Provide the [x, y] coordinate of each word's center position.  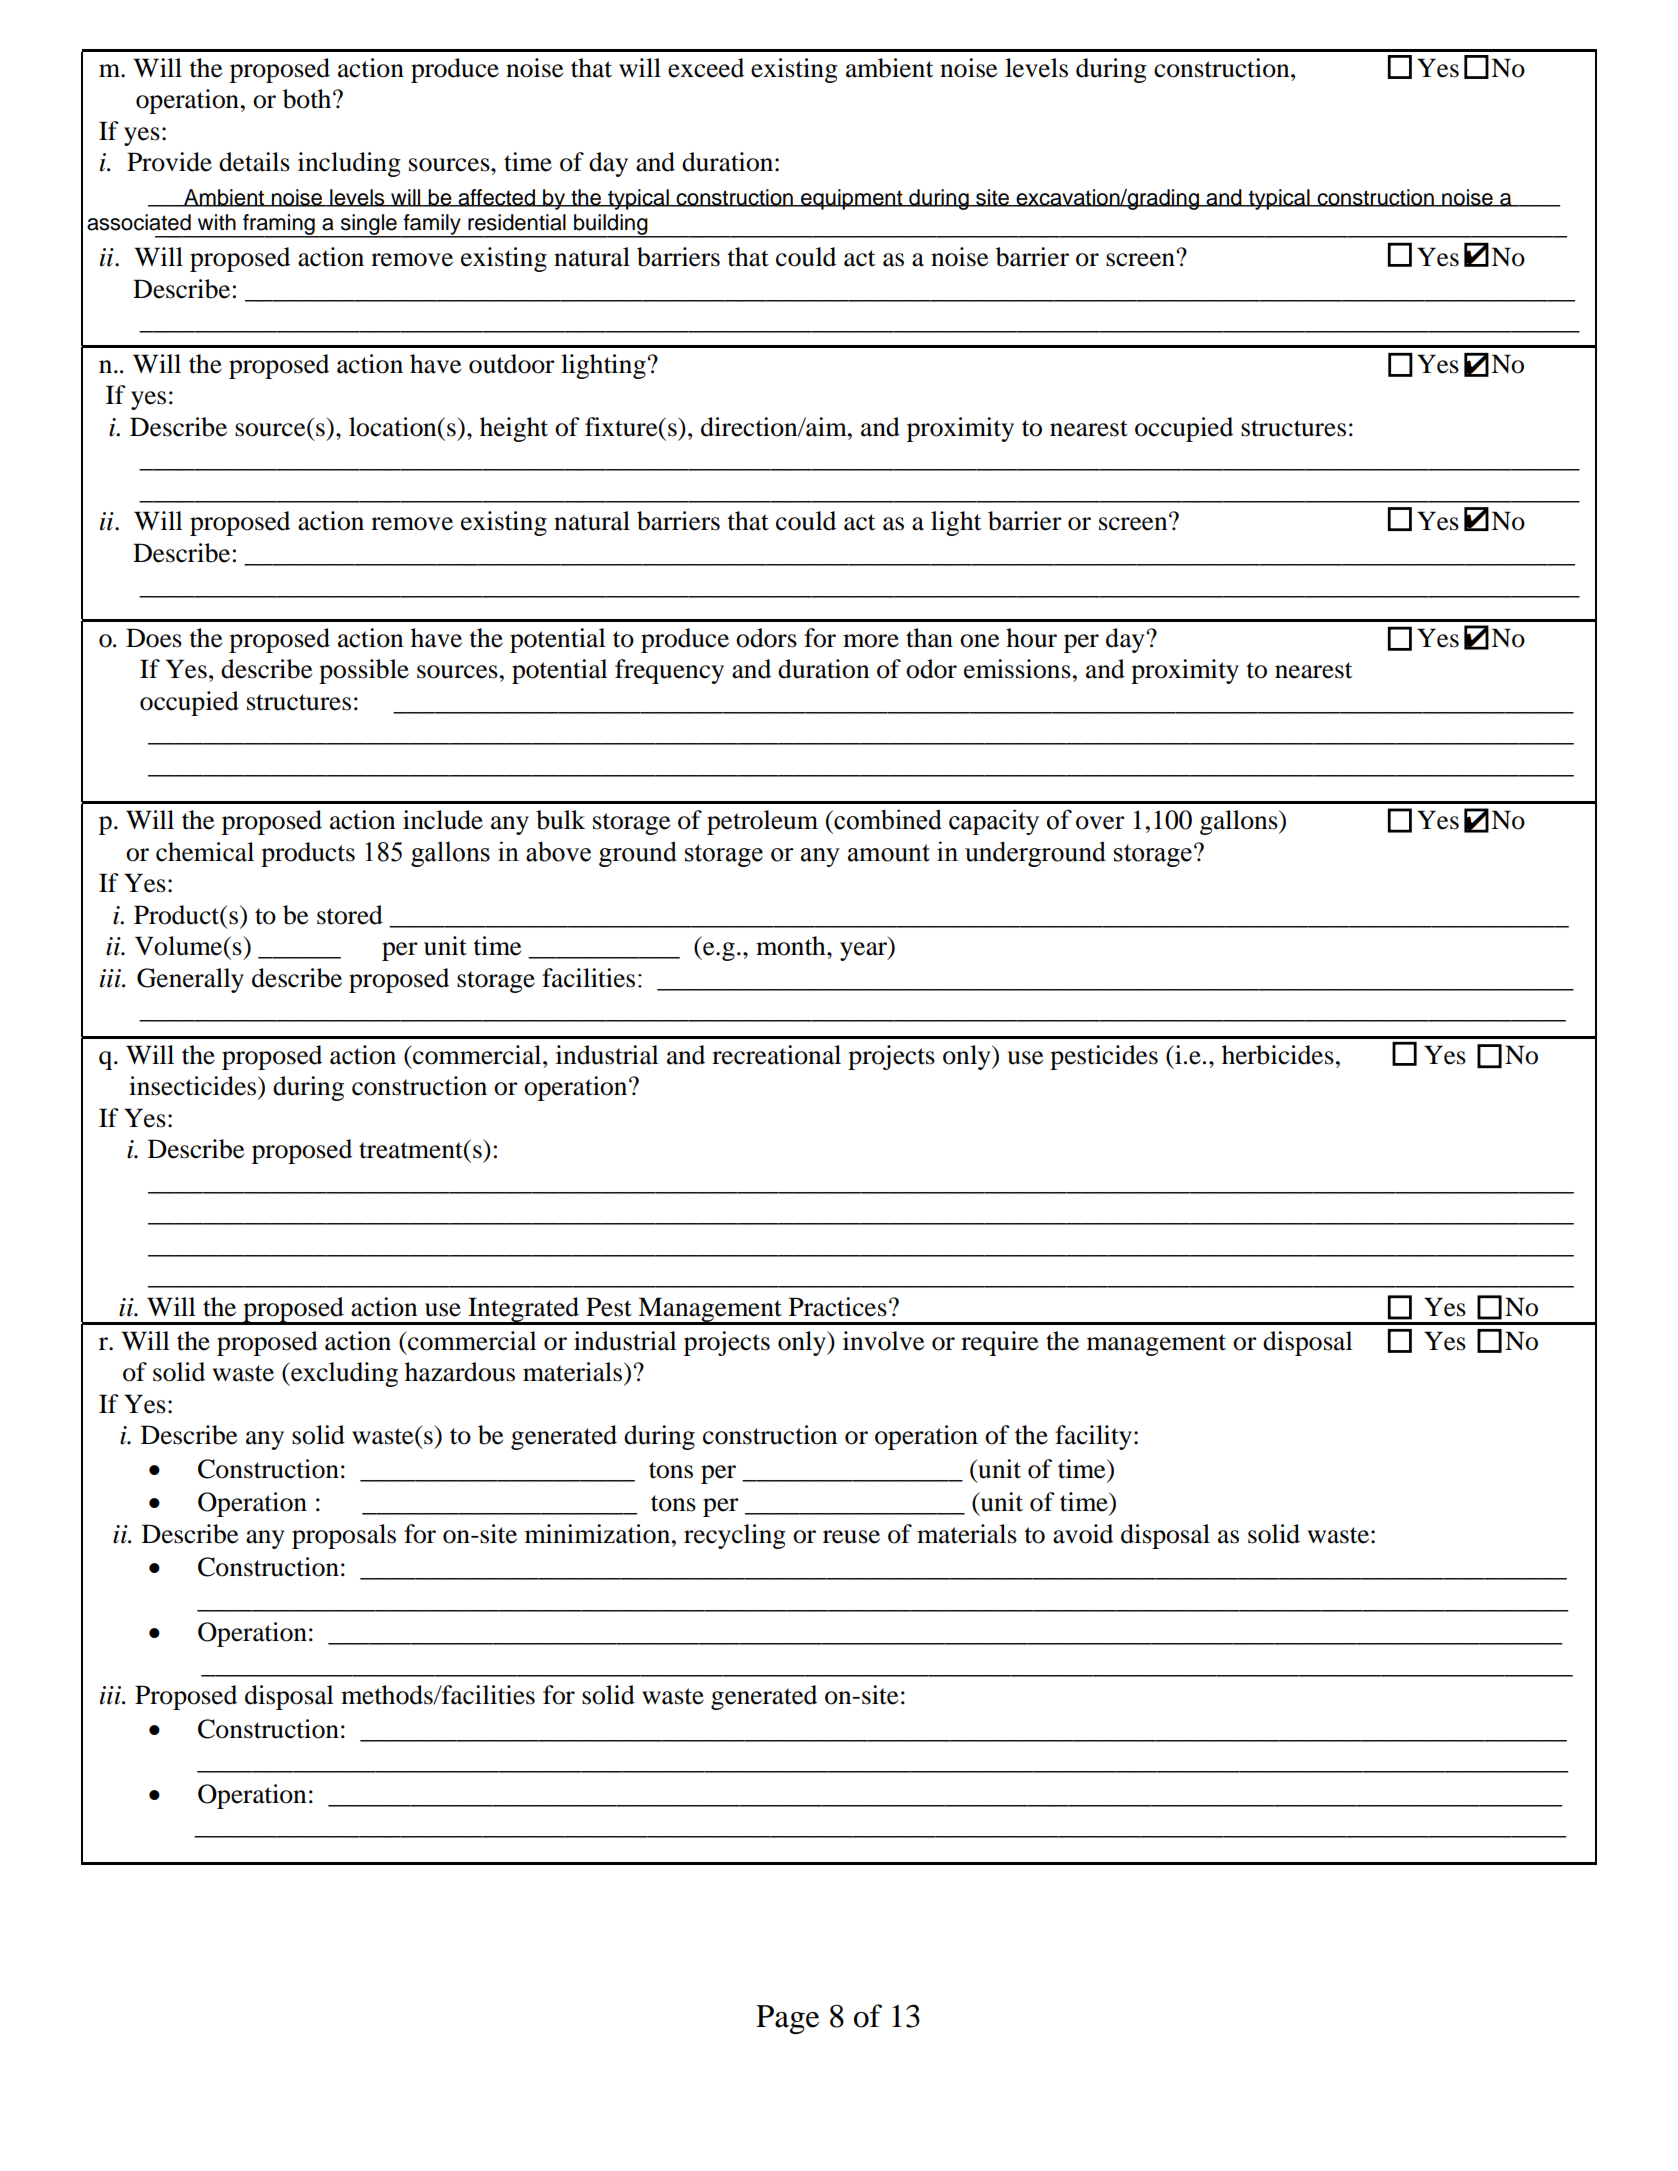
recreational [776, 1055]
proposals [344, 1536]
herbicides [1278, 1055]
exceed [706, 68]
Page [787, 2019]
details [254, 162]
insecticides [194, 1086]
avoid [1083, 1534]
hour [1031, 638]
